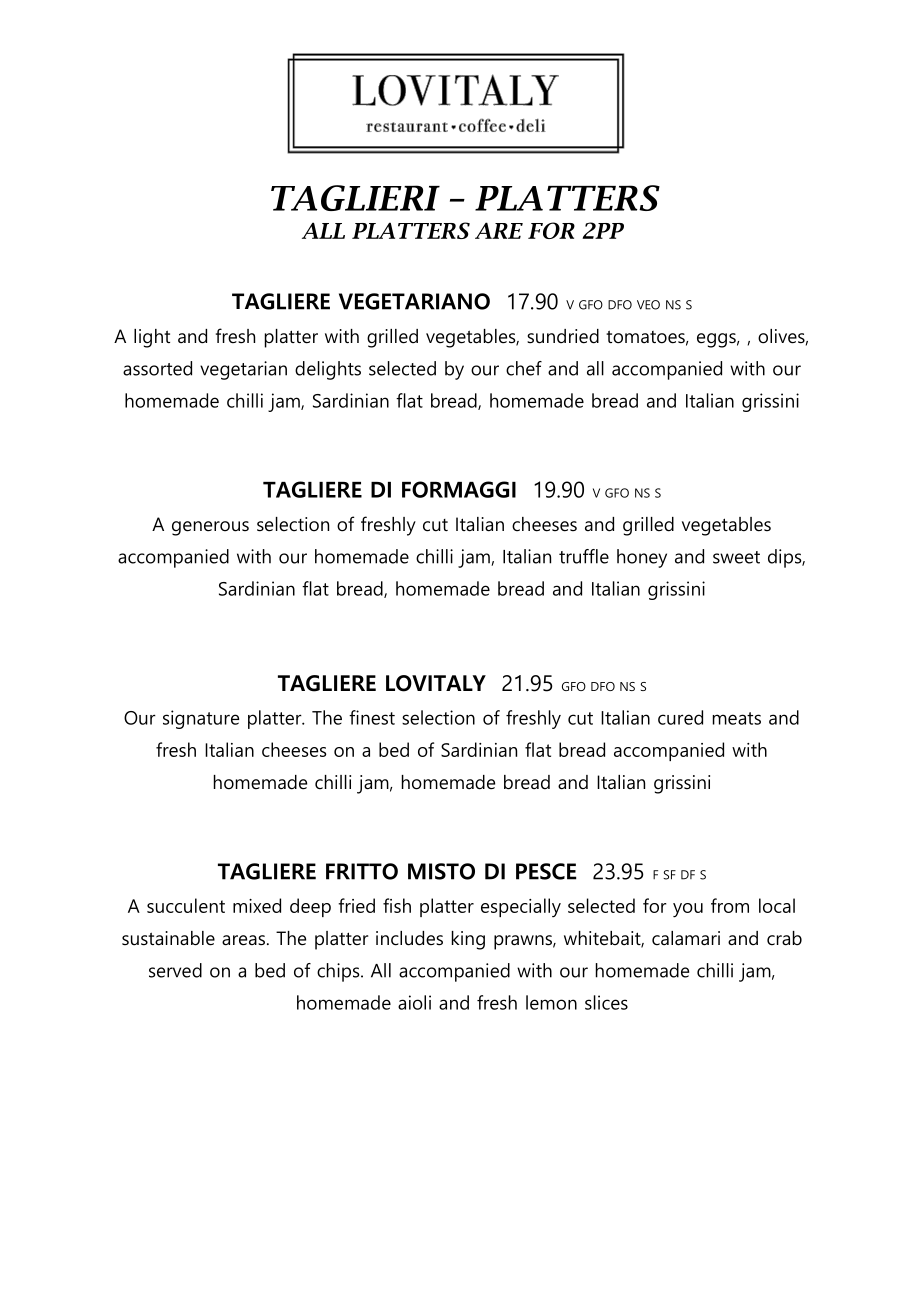 Image resolution: width=924 pixels, height=1308 pixels. Describe the element at coordinates (201, 719) in the document. I see `signature` at that location.
